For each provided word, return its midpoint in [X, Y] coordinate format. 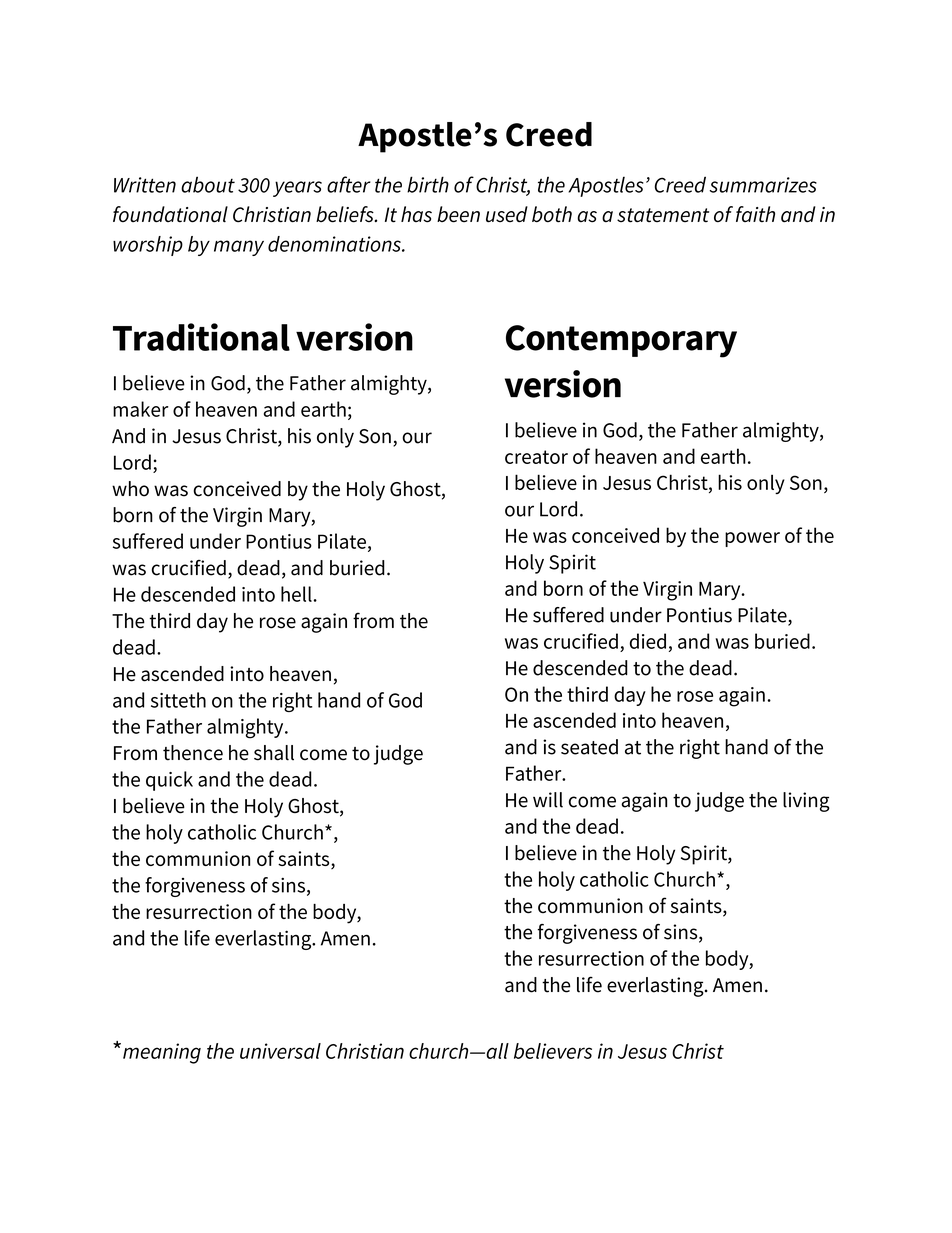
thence [193, 753]
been [458, 214]
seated [589, 747]
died [648, 641]
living [806, 802]
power [752, 539]
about [208, 184]
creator [536, 457]
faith [755, 214]
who [130, 489]
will [548, 800]
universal [280, 1051]
